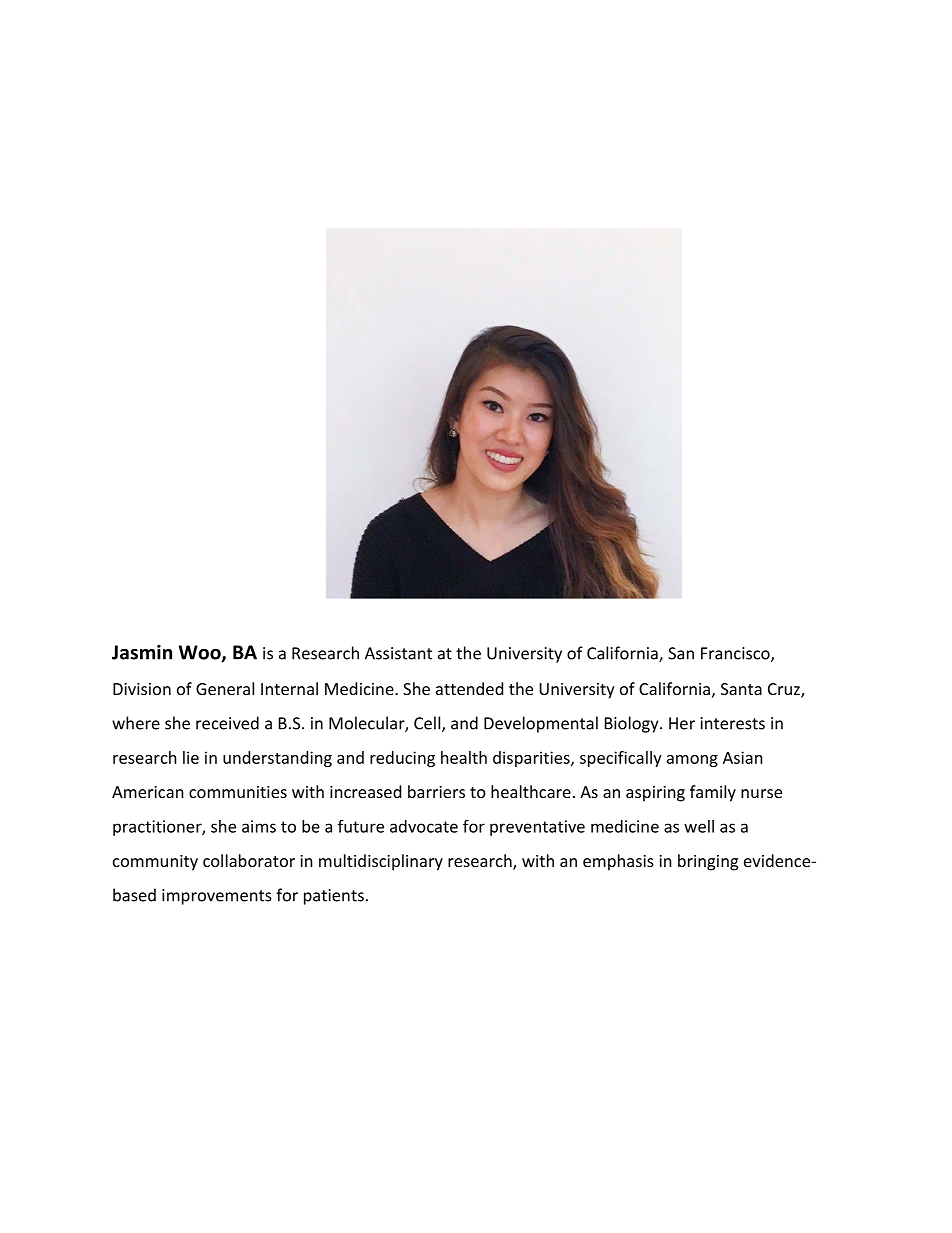 Image resolution: width=952 pixels, height=1233 pixels. Describe the element at coordinates (733, 723) in the screenshot. I see `interests` at that location.
